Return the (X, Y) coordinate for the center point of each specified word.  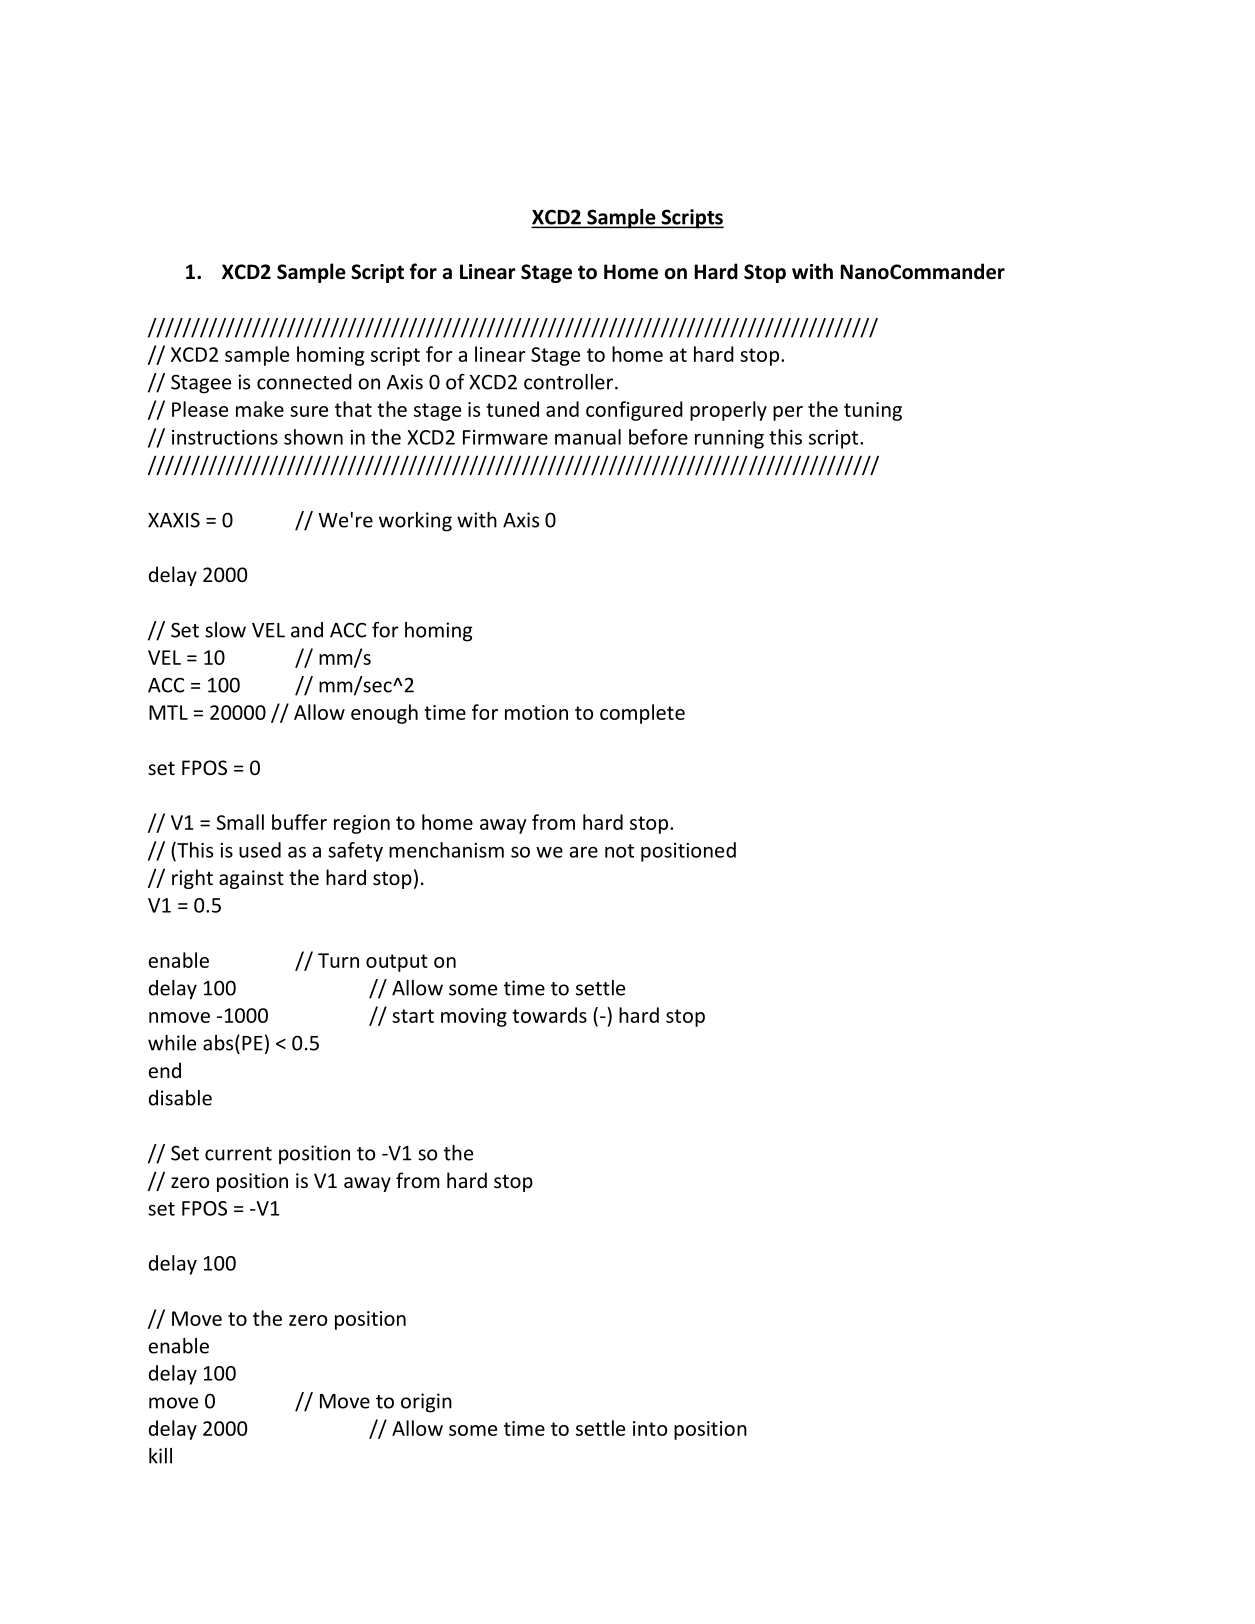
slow (225, 630)
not (619, 851)
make (260, 409)
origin (426, 1403)
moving (474, 1017)
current (238, 1154)
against (251, 879)
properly (728, 411)
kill (160, 1456)
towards (549, 1015)
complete (642, 714)
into (650, 1428)
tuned (512, 409)
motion (536, 712)
